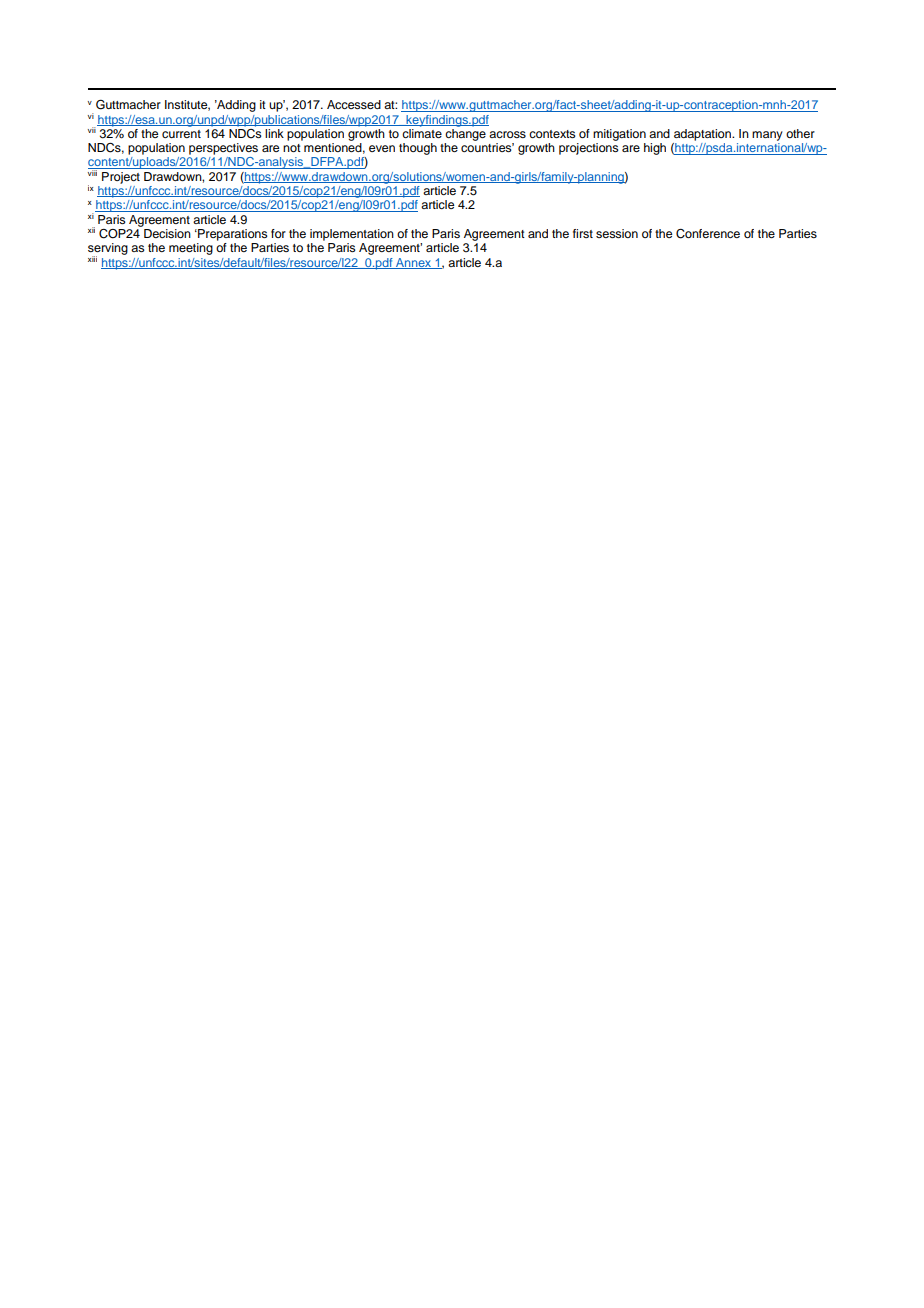  What do you see at coordinates (414, 263) in the screenshot?
I see `Annex` at bounding box center [414, 263].
